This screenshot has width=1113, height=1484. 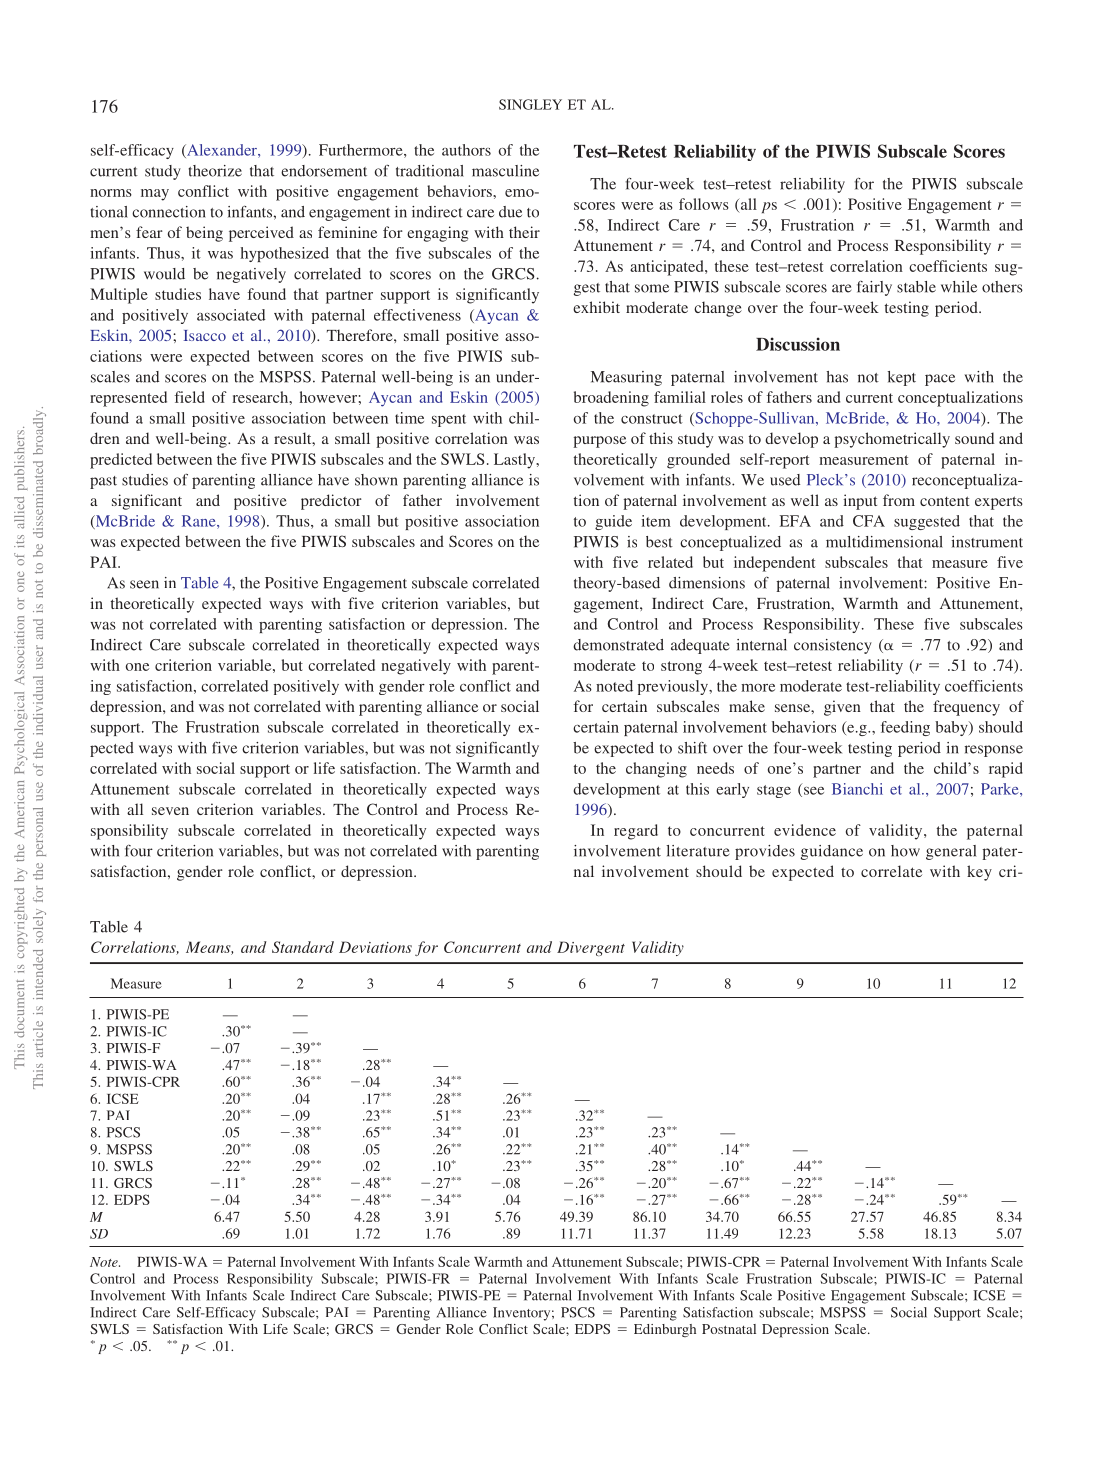 What do you see at coordinates (704, 204) in the screenshot?
I see `follows` at bounding box center [704, 204].
